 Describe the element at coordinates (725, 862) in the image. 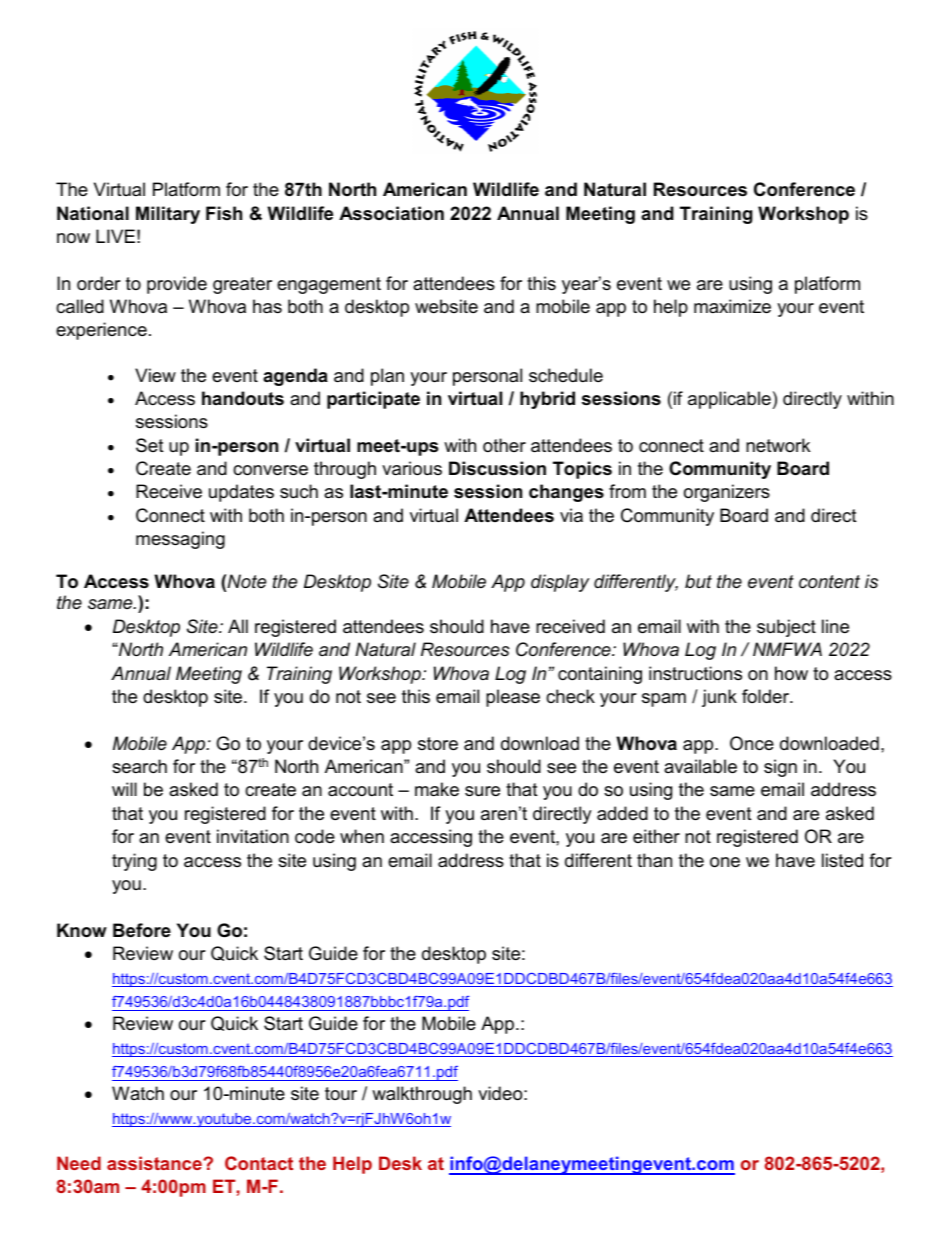

I see `one` at that location.
